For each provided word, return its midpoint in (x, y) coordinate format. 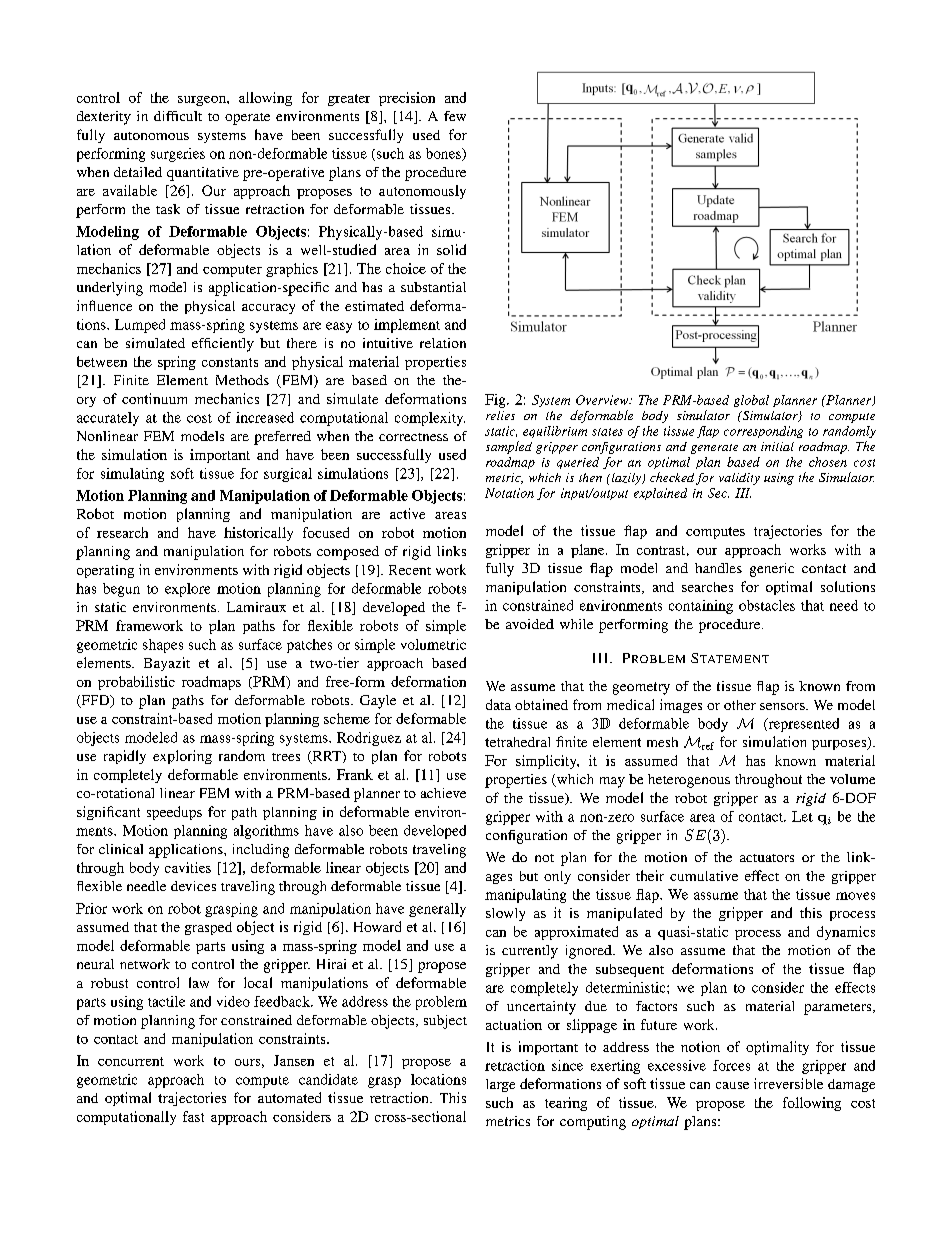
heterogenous (689, 781)
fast (193, 1116)
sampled (509, 447)
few (455, 116)
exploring (182, 757)
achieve (443, 793)
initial (777, 446)
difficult (178, 116)
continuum (154, 398)
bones (444, 154)
